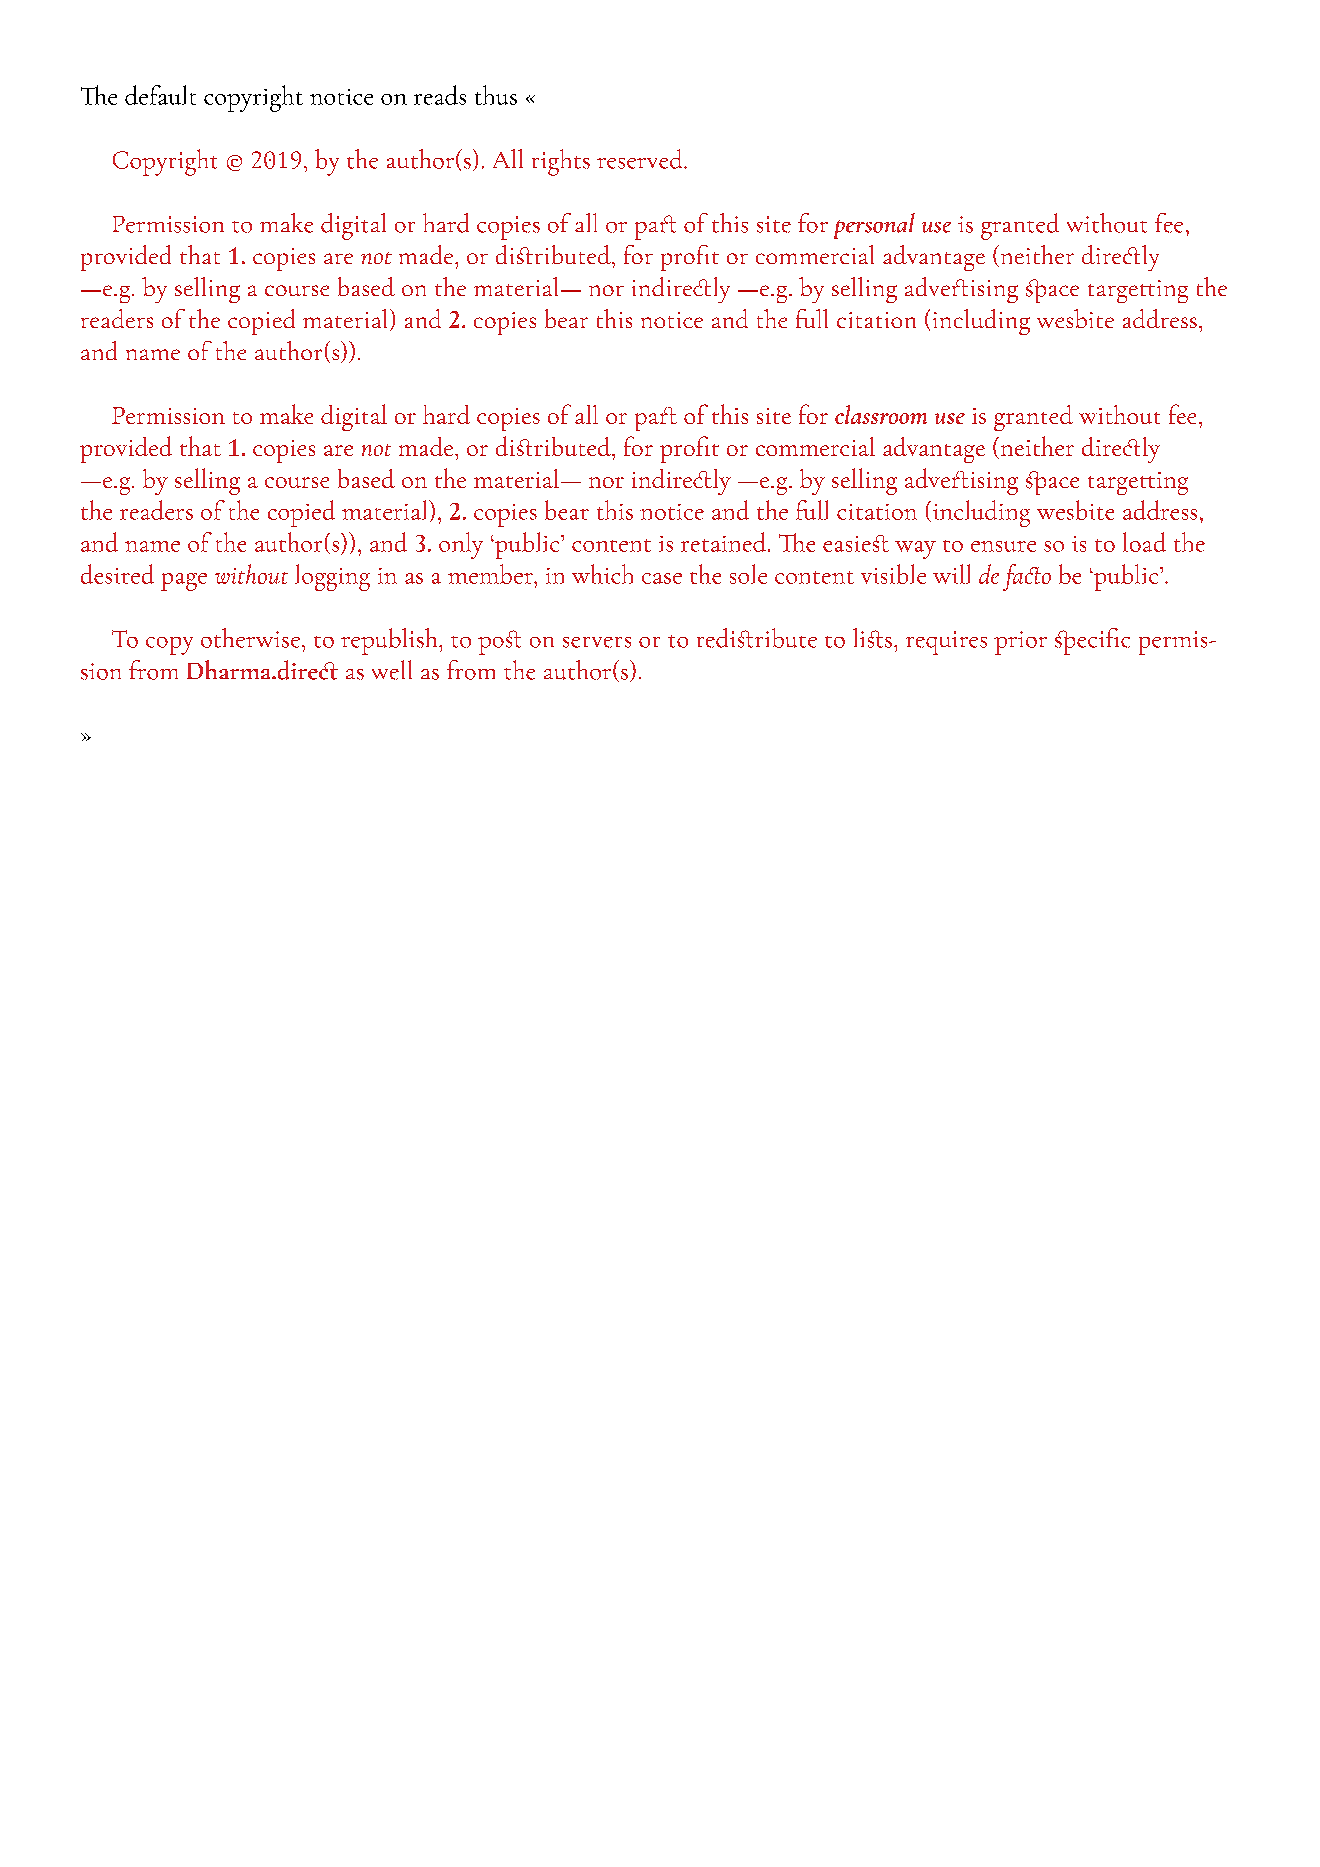  What do you see at coordinates (250, 638) in the screenshot?
I see `otherwise` at bounding box center [250, 638].
